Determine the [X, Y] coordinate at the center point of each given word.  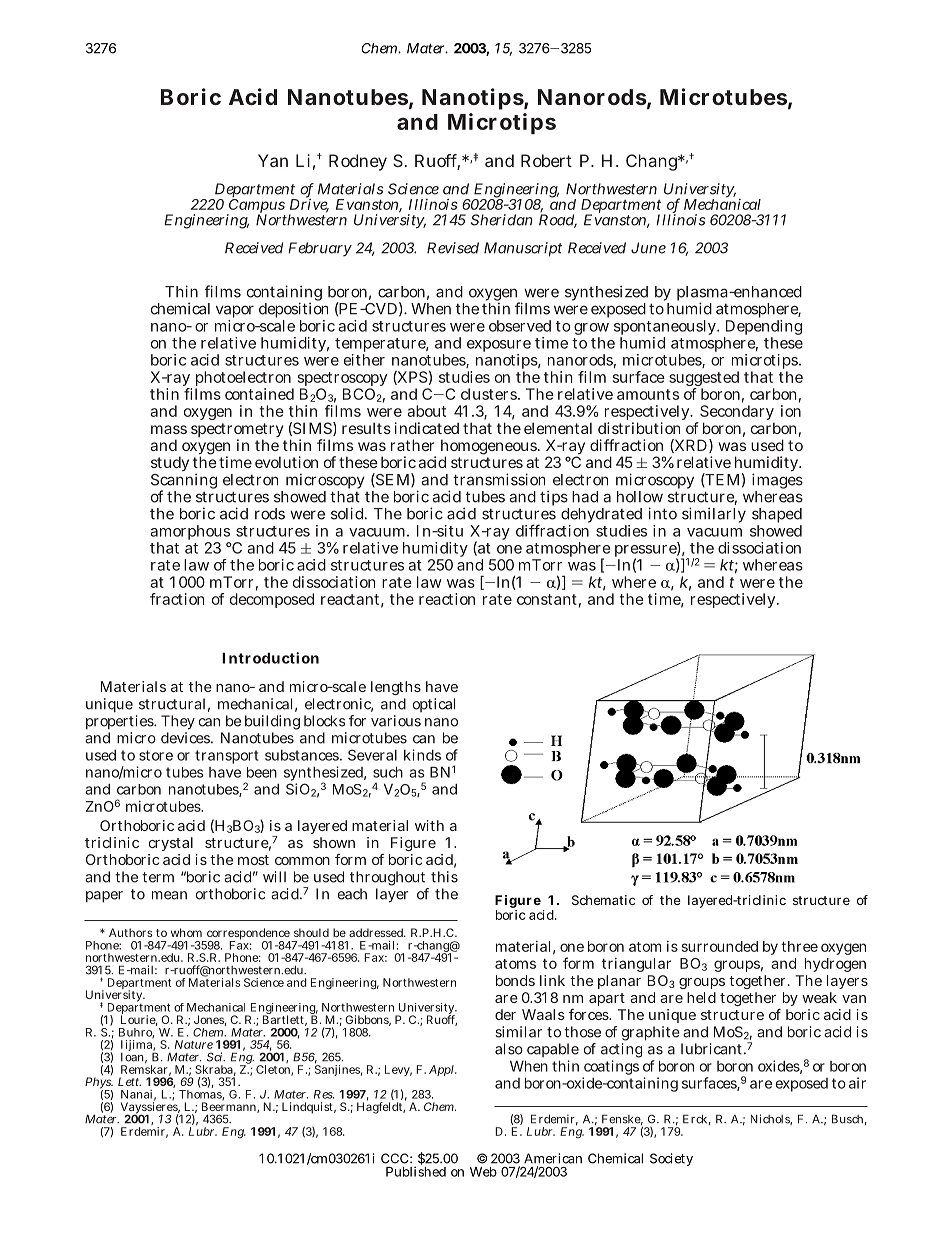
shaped [777, 517]
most [253, 860]
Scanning [184, 482]
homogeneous [490, 448]
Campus [256, 207]
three [799, 946]
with [429, 825]
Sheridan [502, 220]
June [648, 248]
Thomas [201, 1094]
